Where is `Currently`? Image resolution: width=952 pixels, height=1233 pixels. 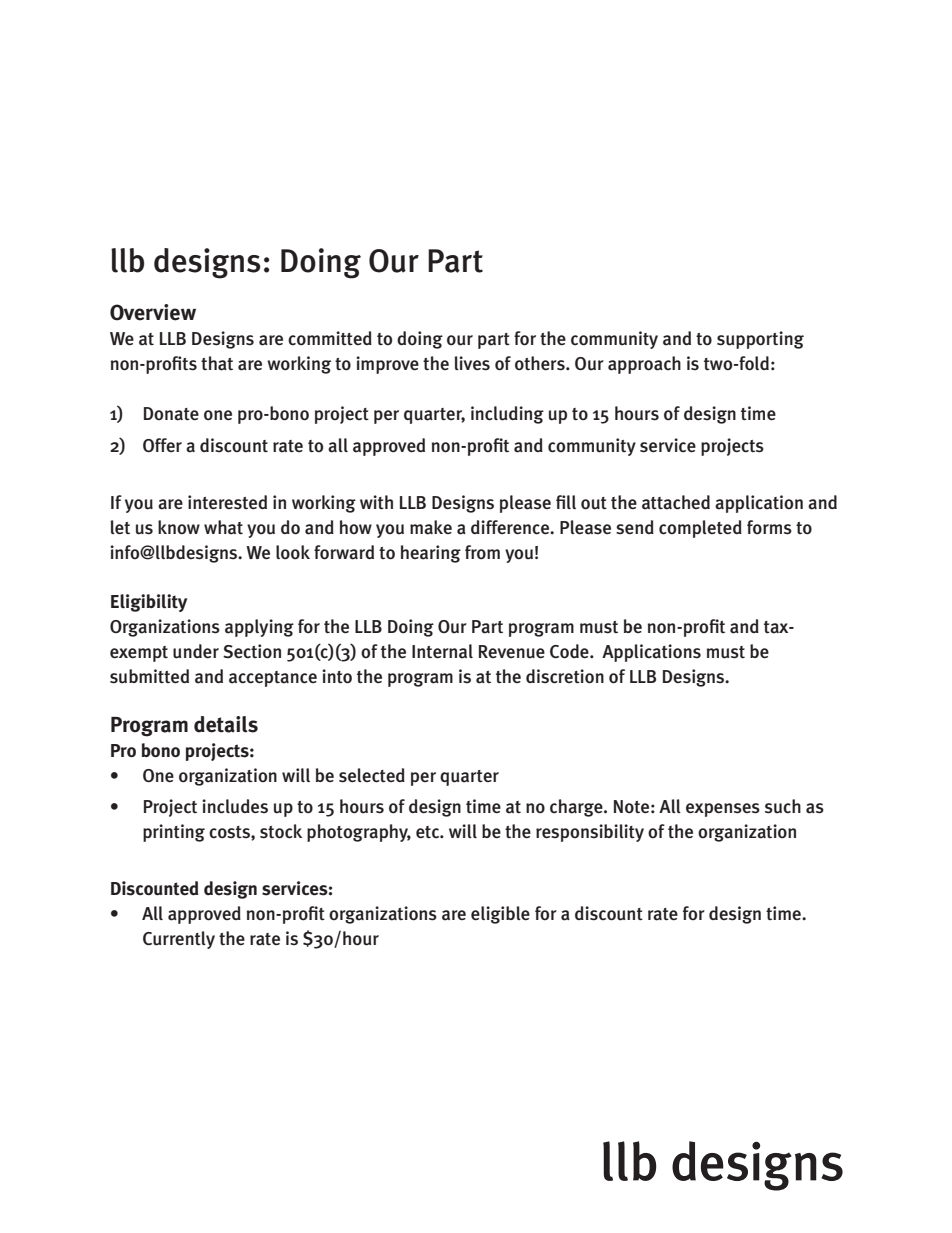 Currently is located at coordinates (179, 940).
